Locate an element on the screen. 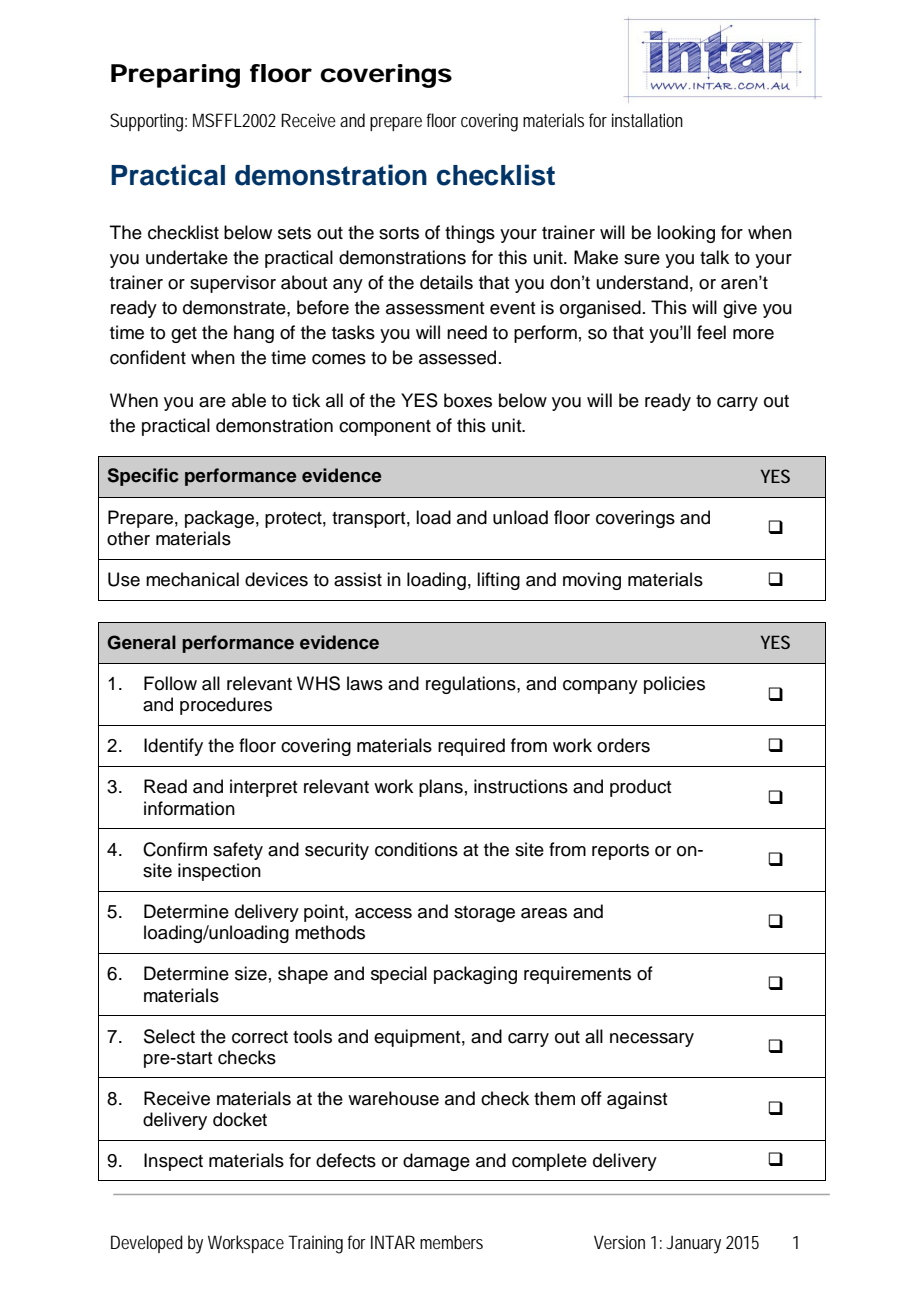 The image size is (924, 1308). moving is located at coordinates (592, 581).
